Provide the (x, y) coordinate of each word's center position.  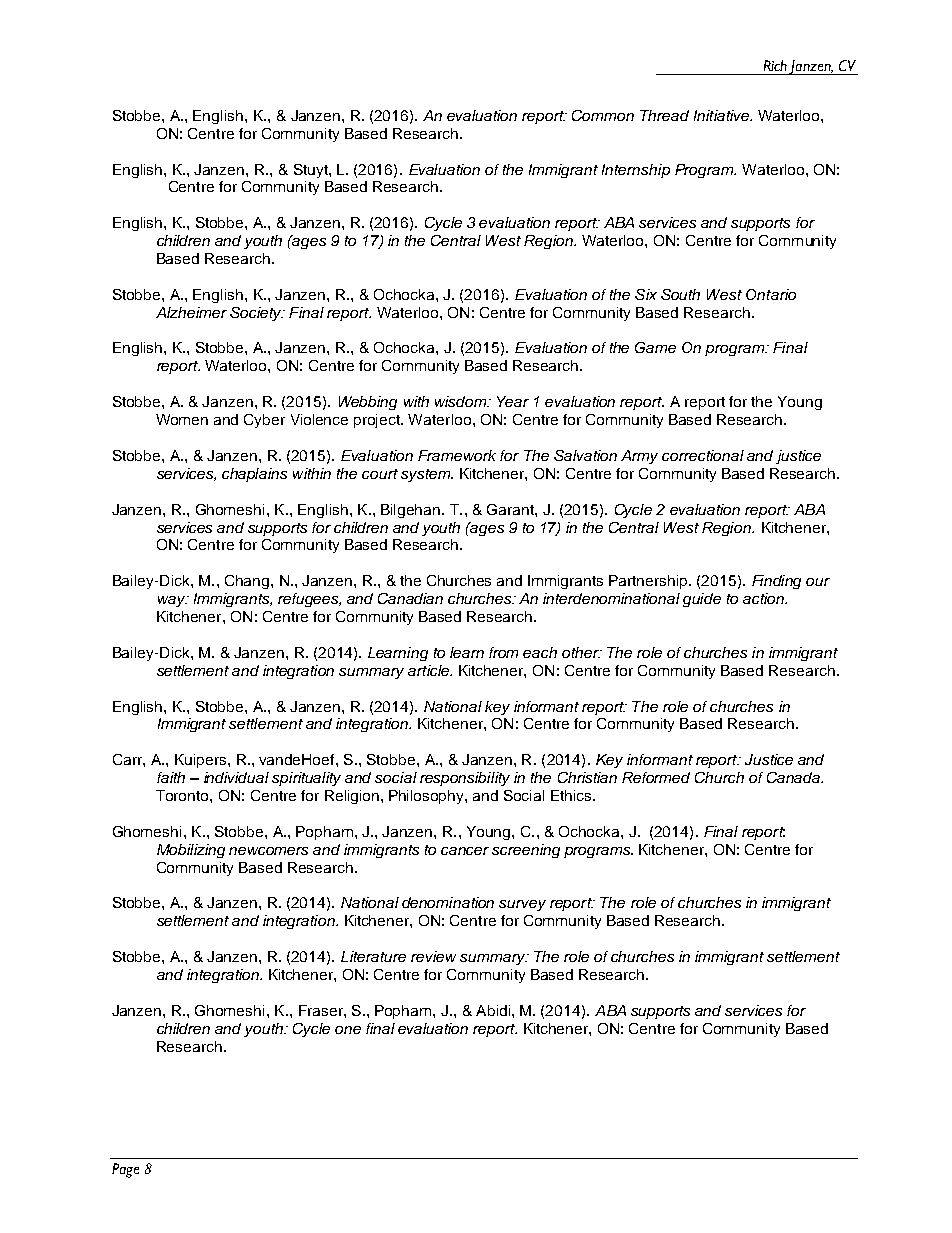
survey (522, 905)
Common (603, 115)
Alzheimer (191, 312)
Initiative (723, 115)
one (348, 1030)
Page (125, 1170)
